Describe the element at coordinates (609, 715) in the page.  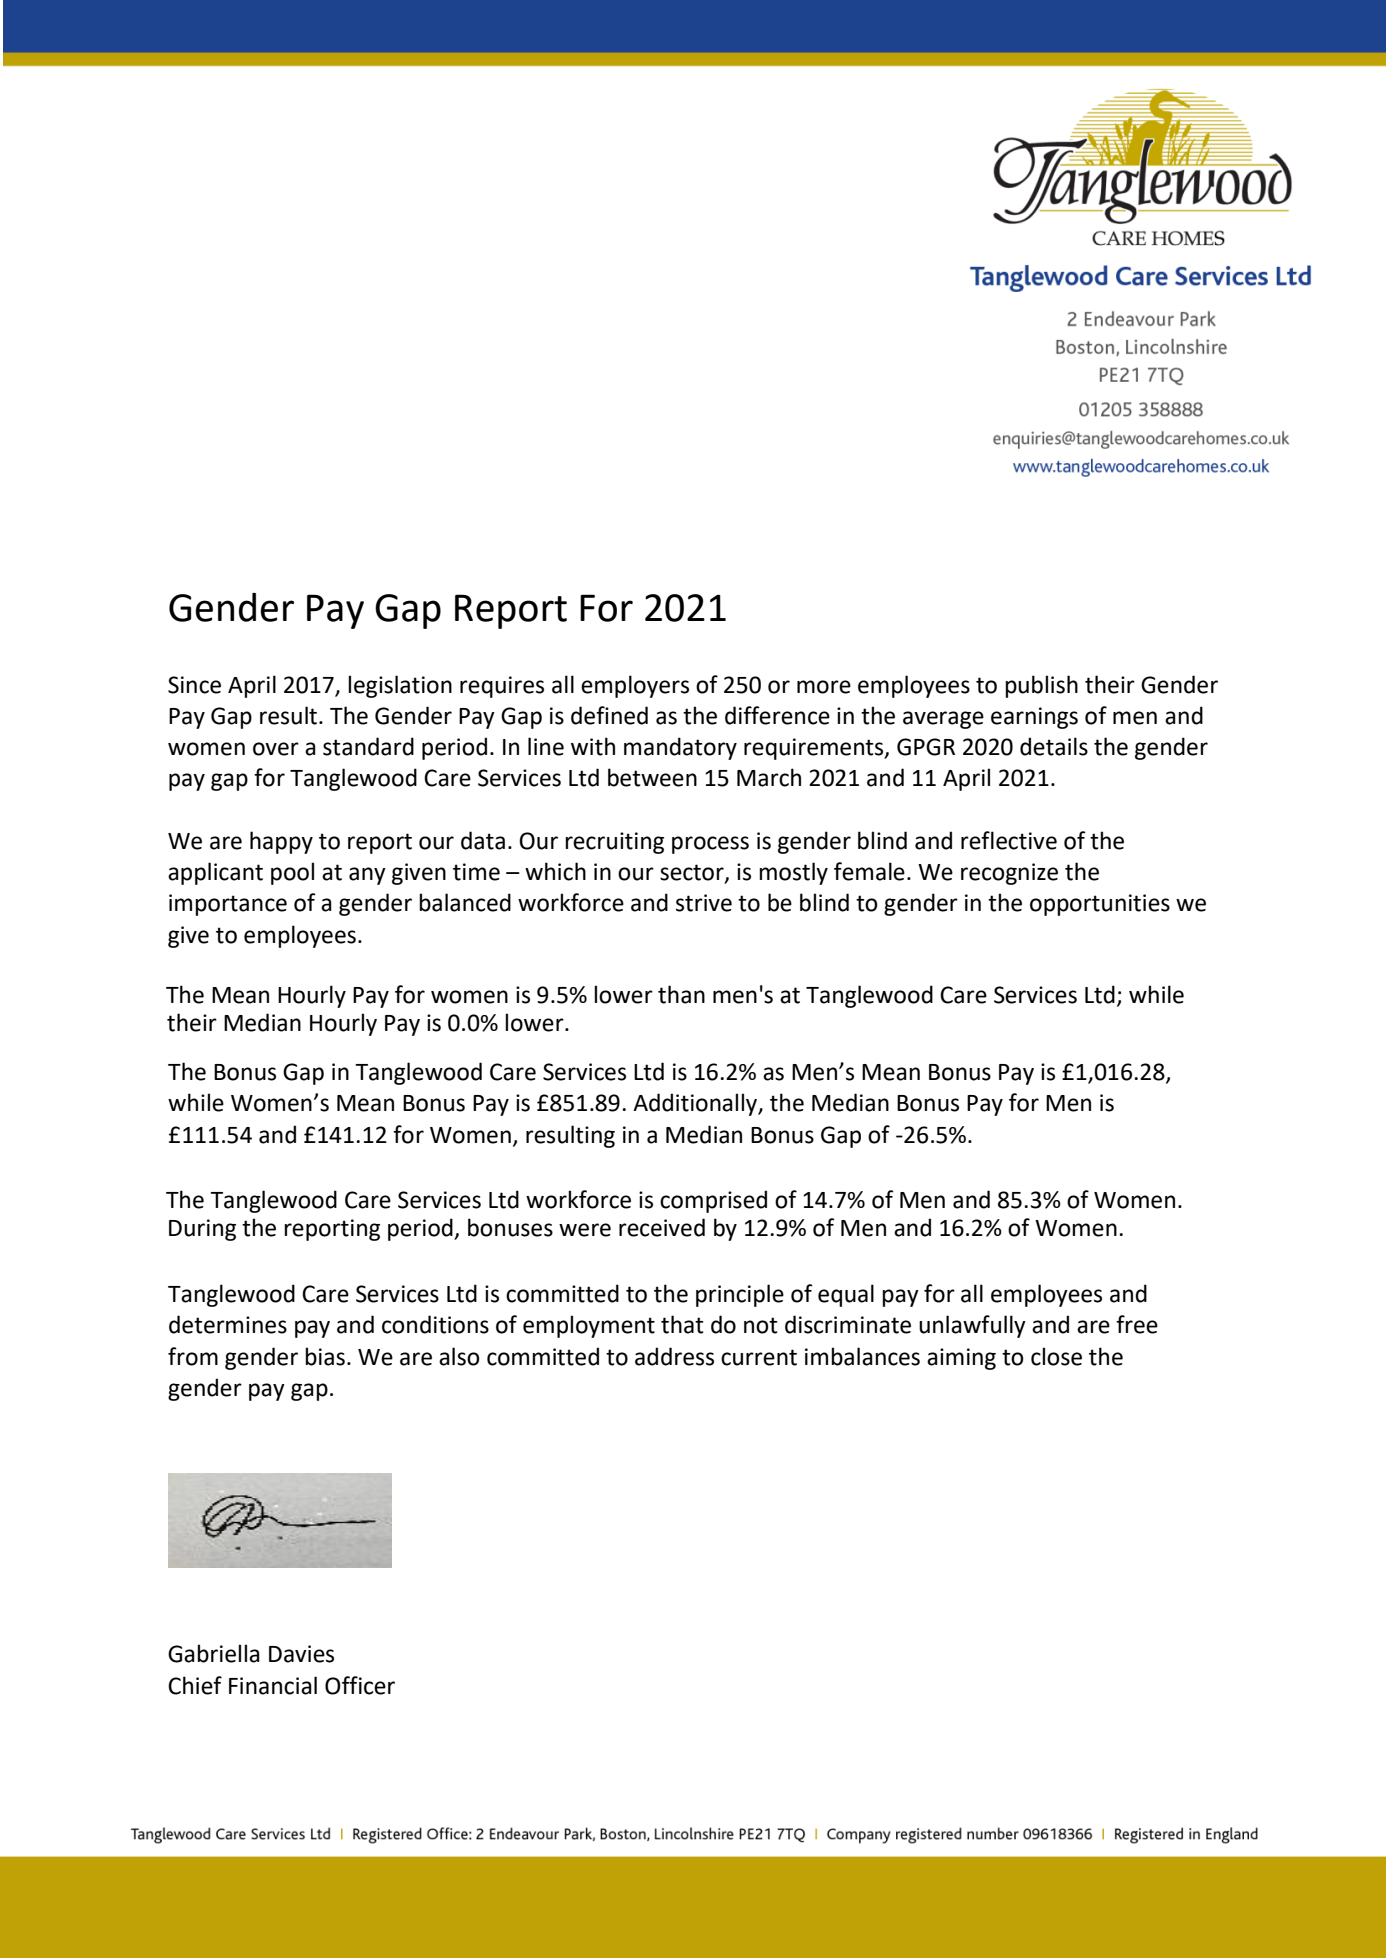
I see `defined` at that location.
